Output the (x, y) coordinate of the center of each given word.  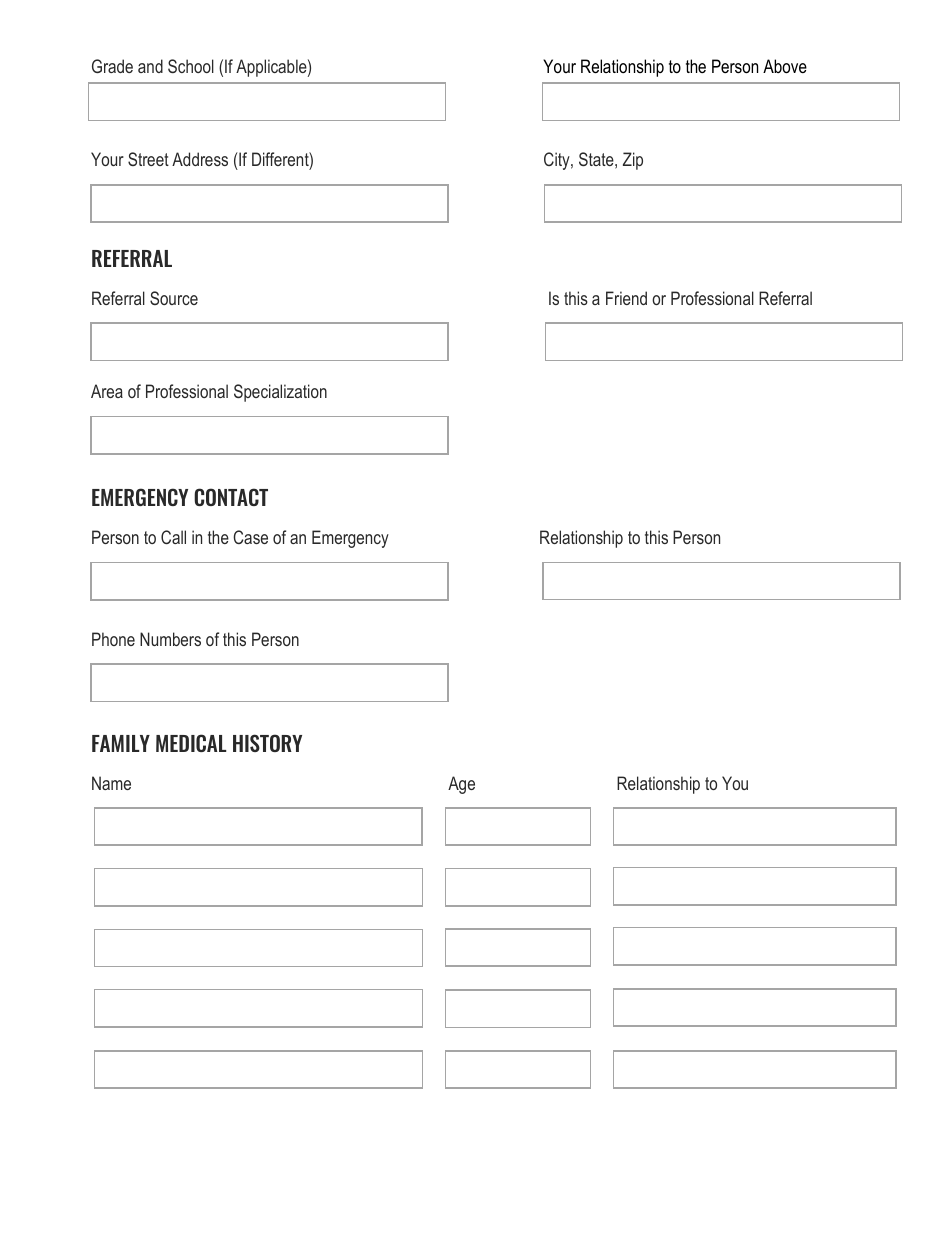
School (191, 66)
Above (785, 66)
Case (250, 537)
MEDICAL (191, 743)
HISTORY (267, 743)
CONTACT (231, 497)
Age (461, 785)
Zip (633, 161)
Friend (626, 298)
